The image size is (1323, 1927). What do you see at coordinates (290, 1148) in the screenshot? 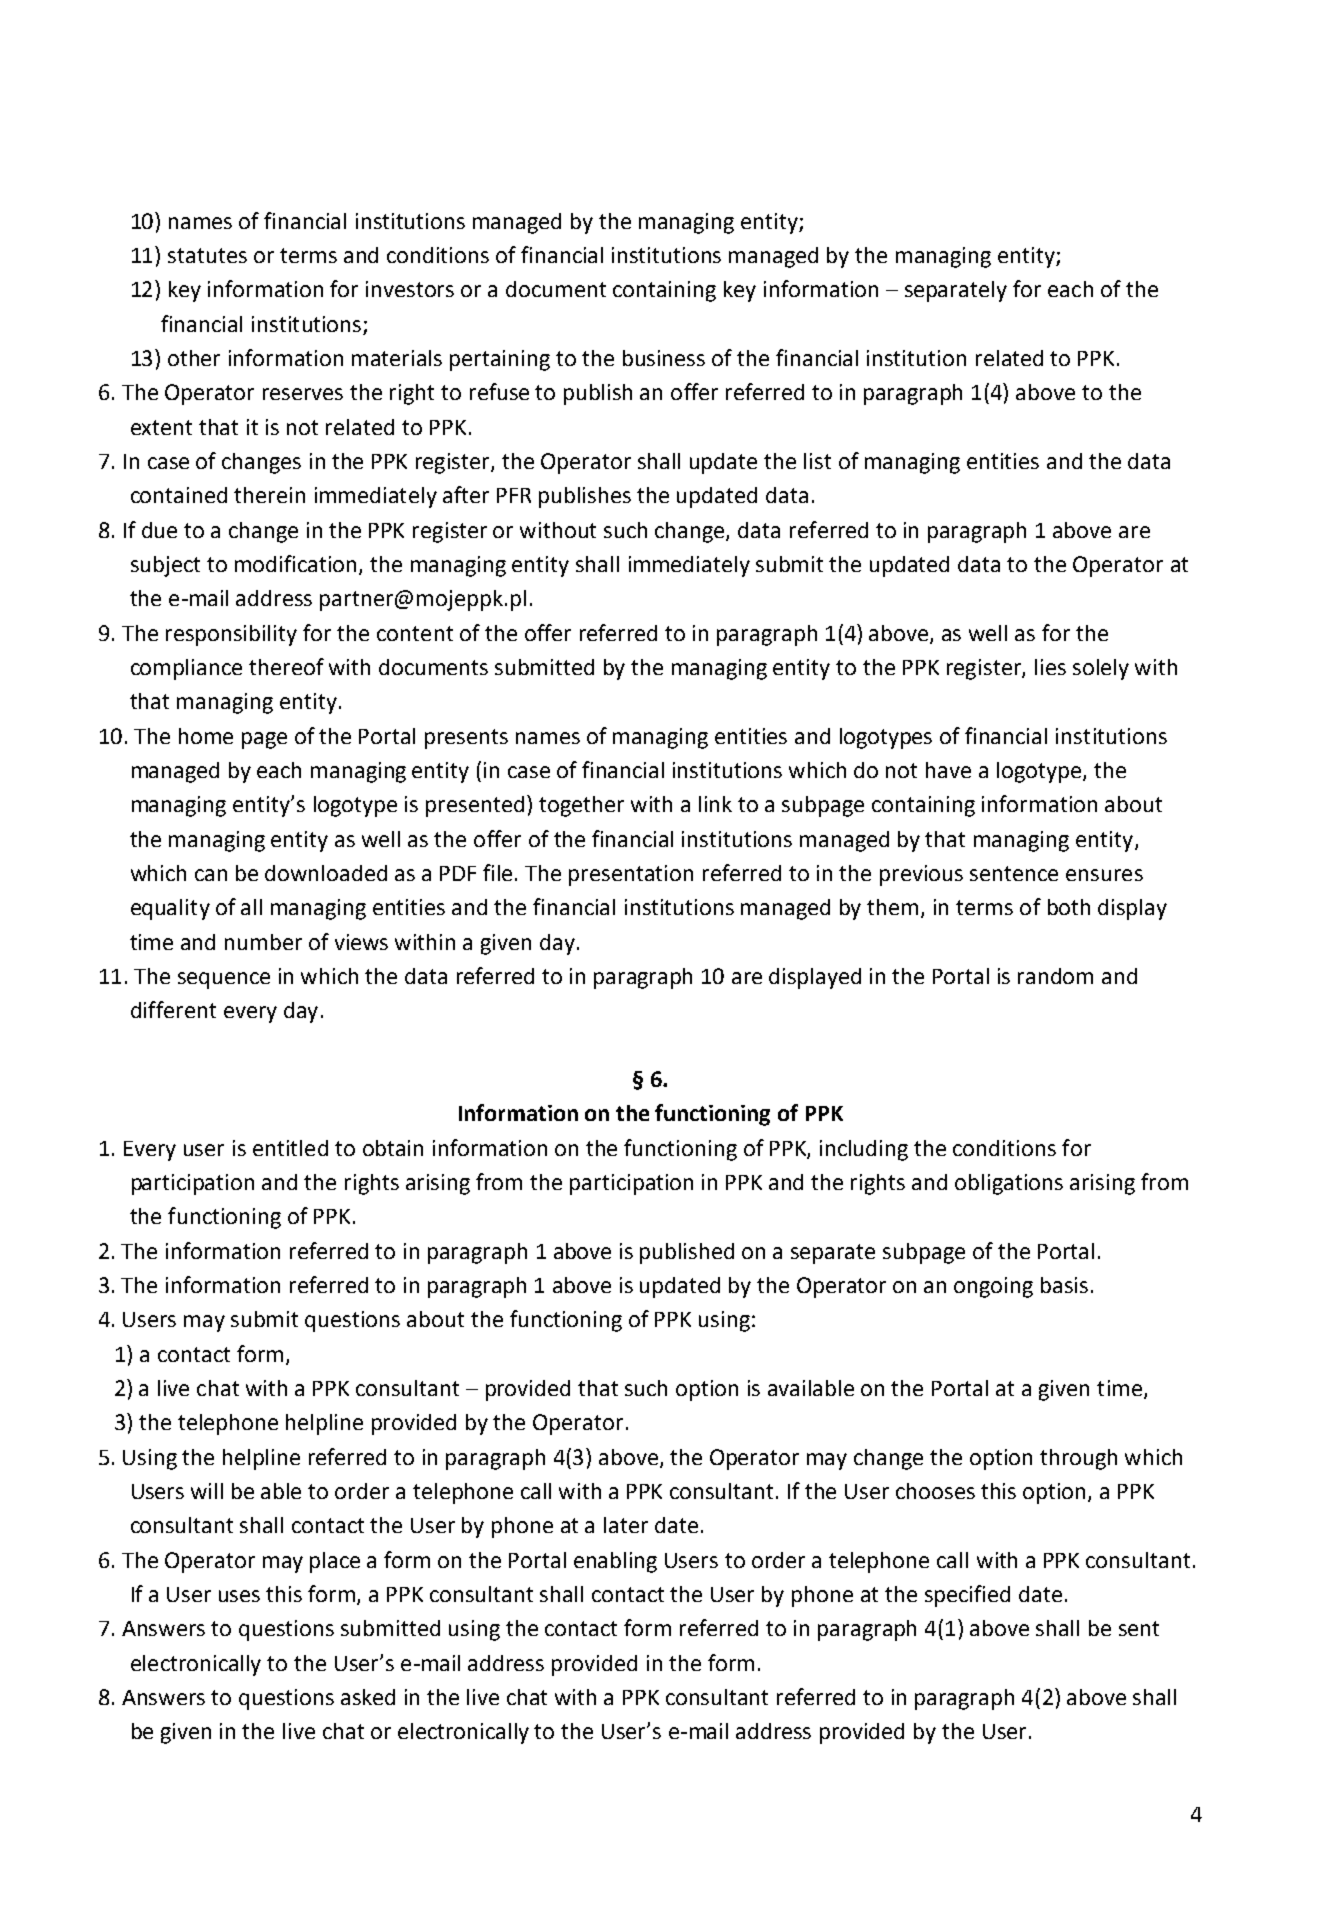
I see `entitled` at bounding box center [290, 1148].
